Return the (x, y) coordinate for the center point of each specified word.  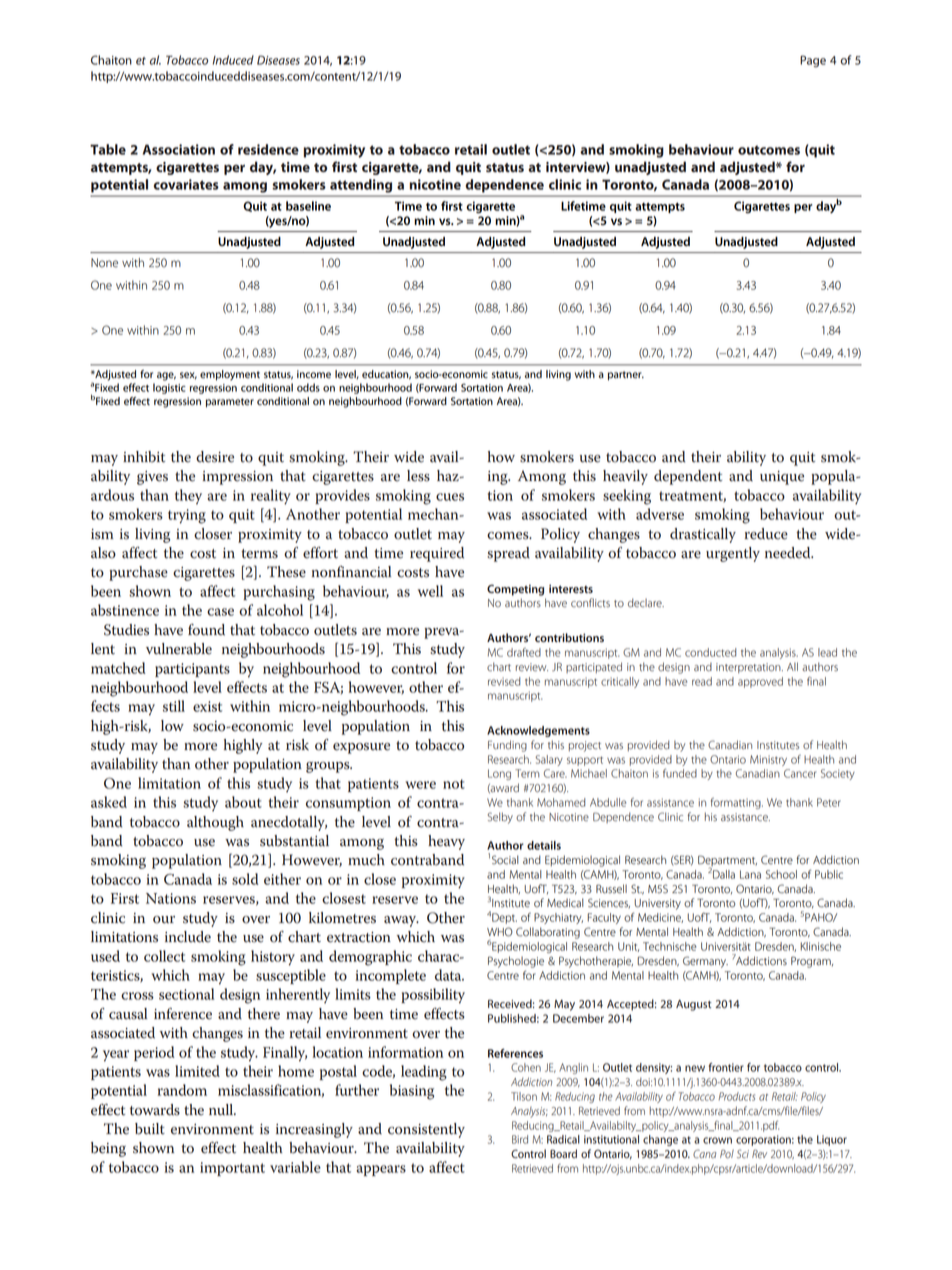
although (215, 823)
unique (782, 478)
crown (717, 1140)
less (418, 476)
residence (268, 149)
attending (361, 186)
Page (813, 61)
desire (215, 457)
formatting (737, 803)
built (150, 1129)
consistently (426, 1130)
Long (499, 774)
